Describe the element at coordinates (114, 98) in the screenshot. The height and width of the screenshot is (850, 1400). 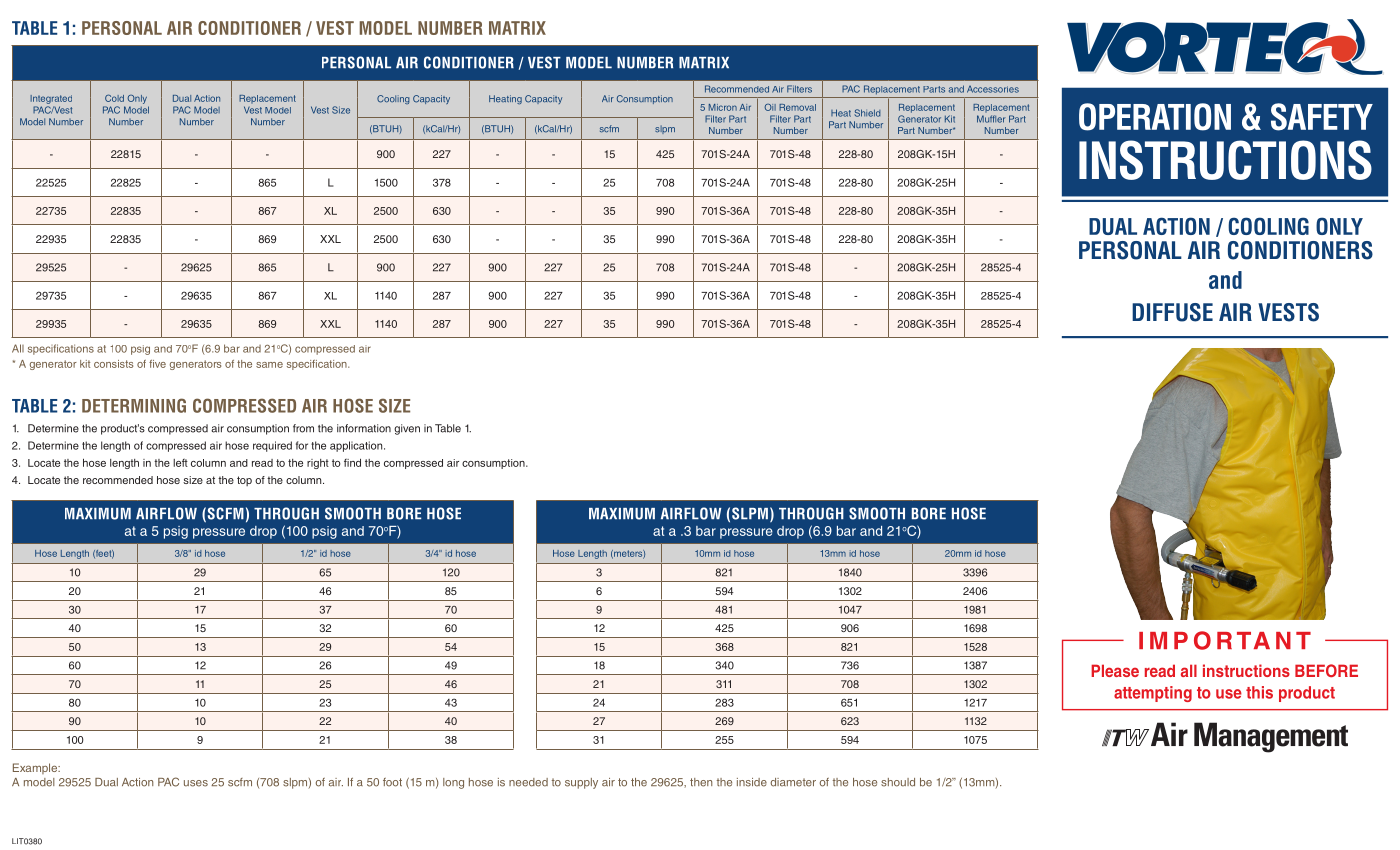
I see `Cold` at that location.
